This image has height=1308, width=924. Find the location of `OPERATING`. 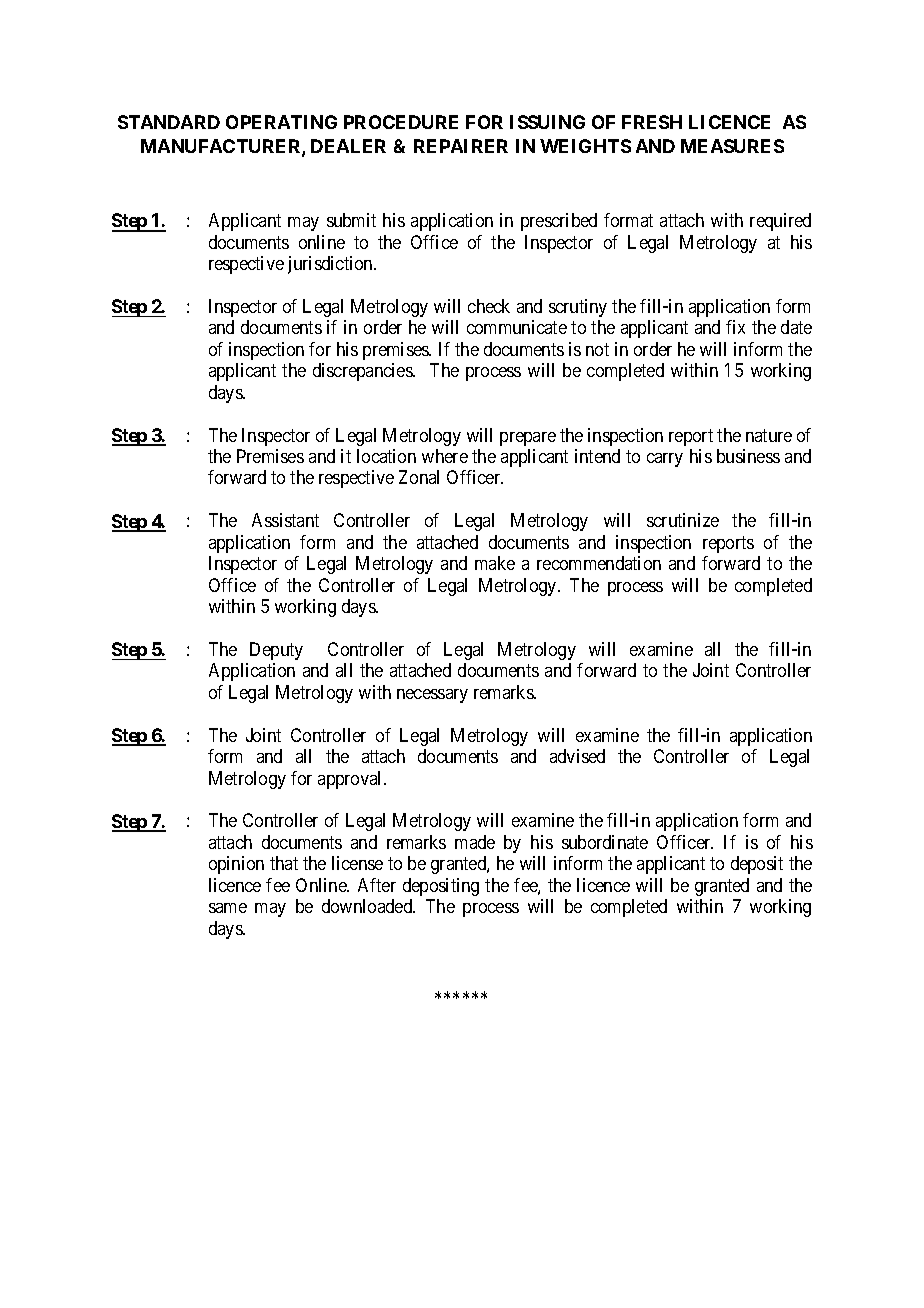

OPERATING is located at coordinates (281, 122).
